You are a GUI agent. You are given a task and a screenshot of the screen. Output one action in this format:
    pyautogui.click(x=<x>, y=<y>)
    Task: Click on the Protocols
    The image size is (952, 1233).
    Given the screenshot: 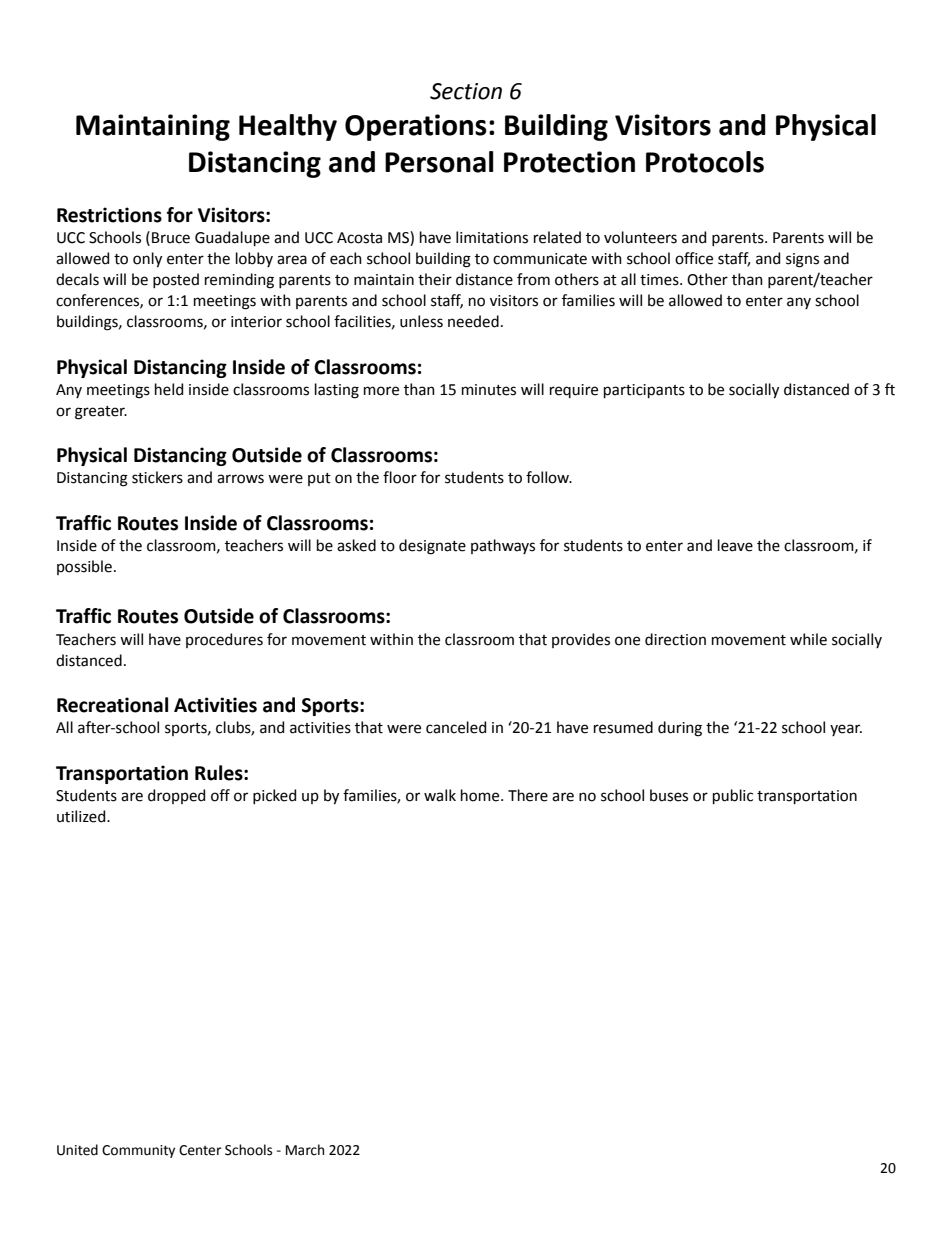 What is the action you would take?
    pyautogui.click(x=705, y=162)
